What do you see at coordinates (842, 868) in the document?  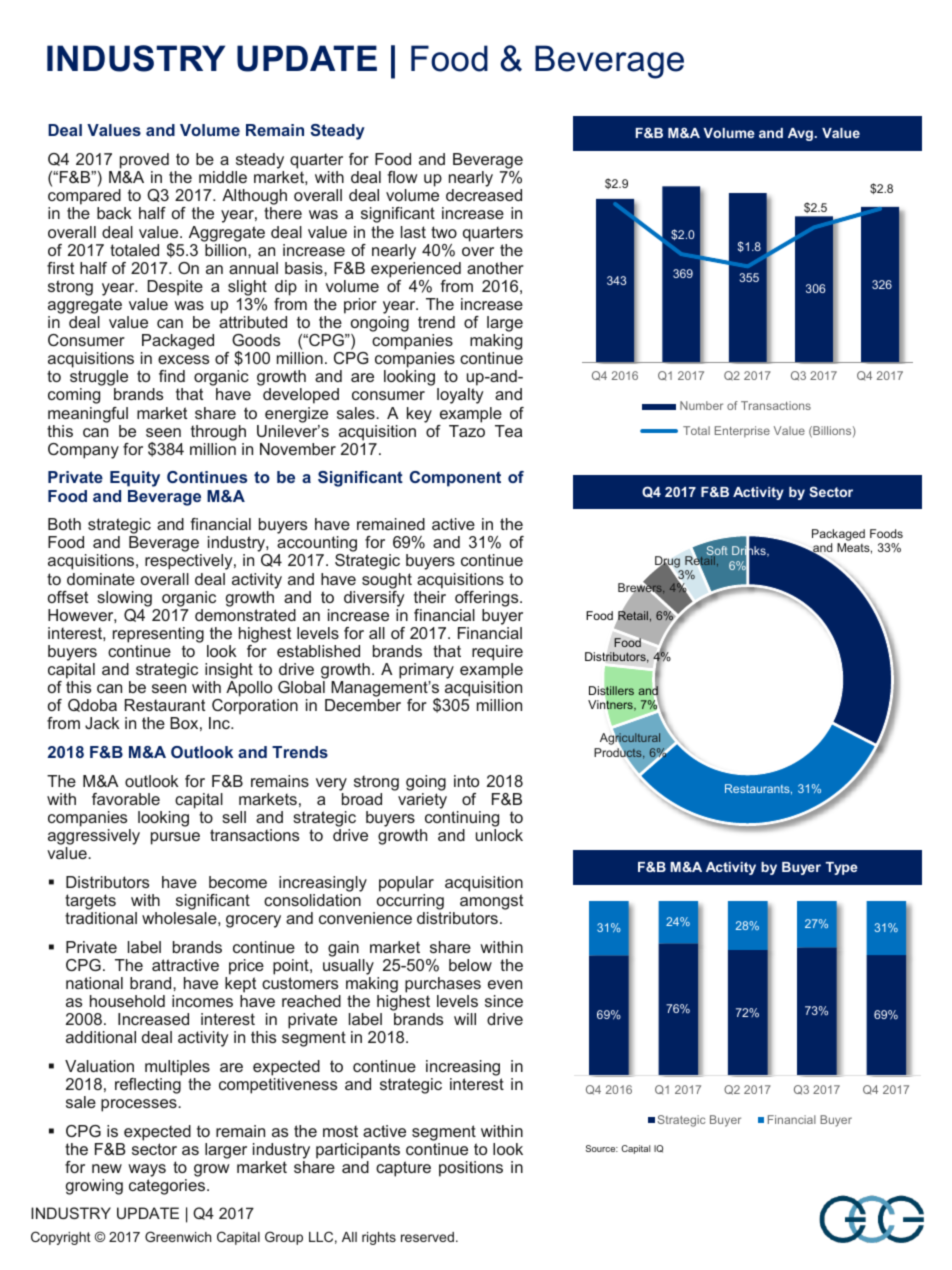 I see `Type` at bounding box center [842, 868].
